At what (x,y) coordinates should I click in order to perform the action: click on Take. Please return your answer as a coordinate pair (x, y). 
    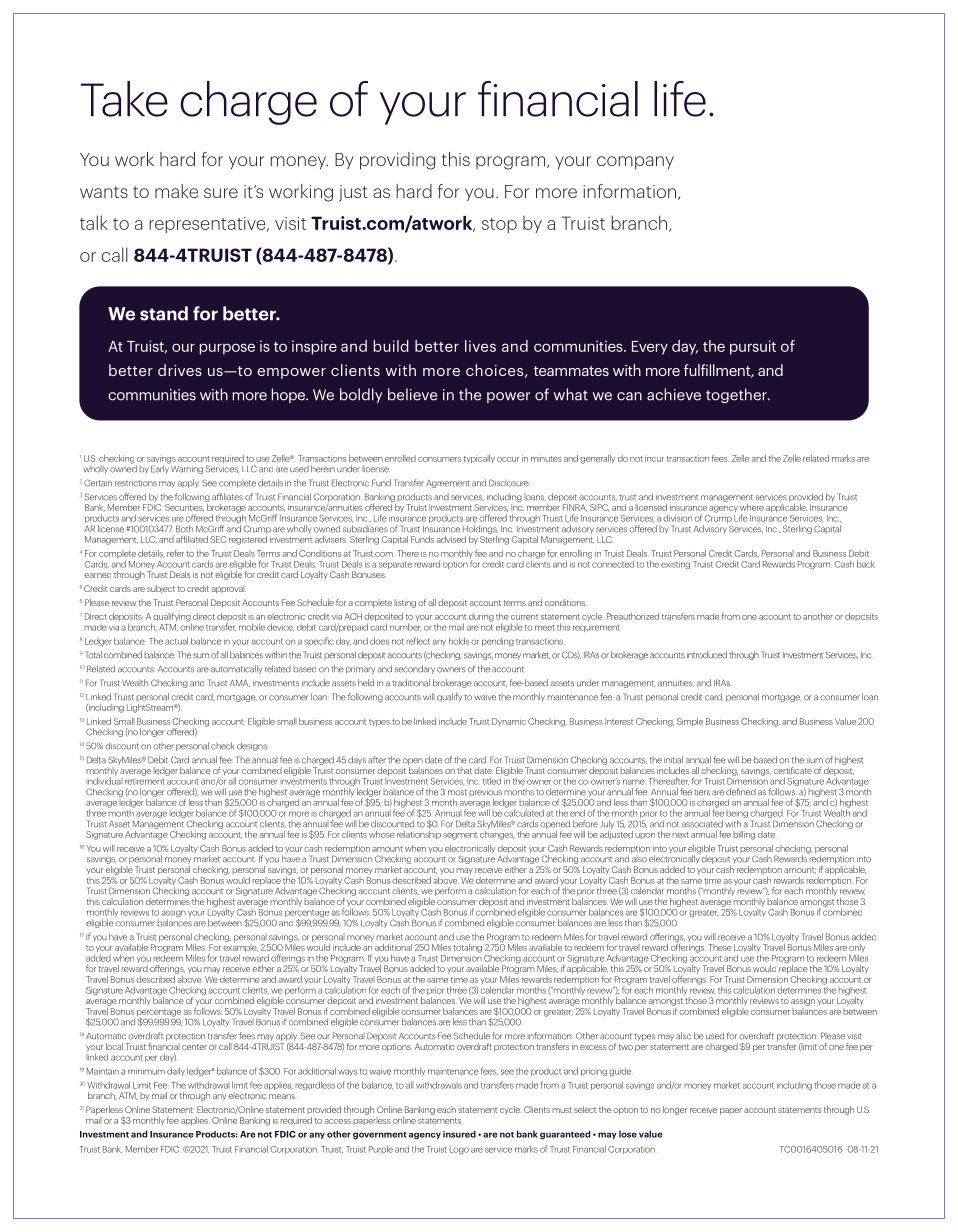
    Looking at the image, I should click on (124, 99).
